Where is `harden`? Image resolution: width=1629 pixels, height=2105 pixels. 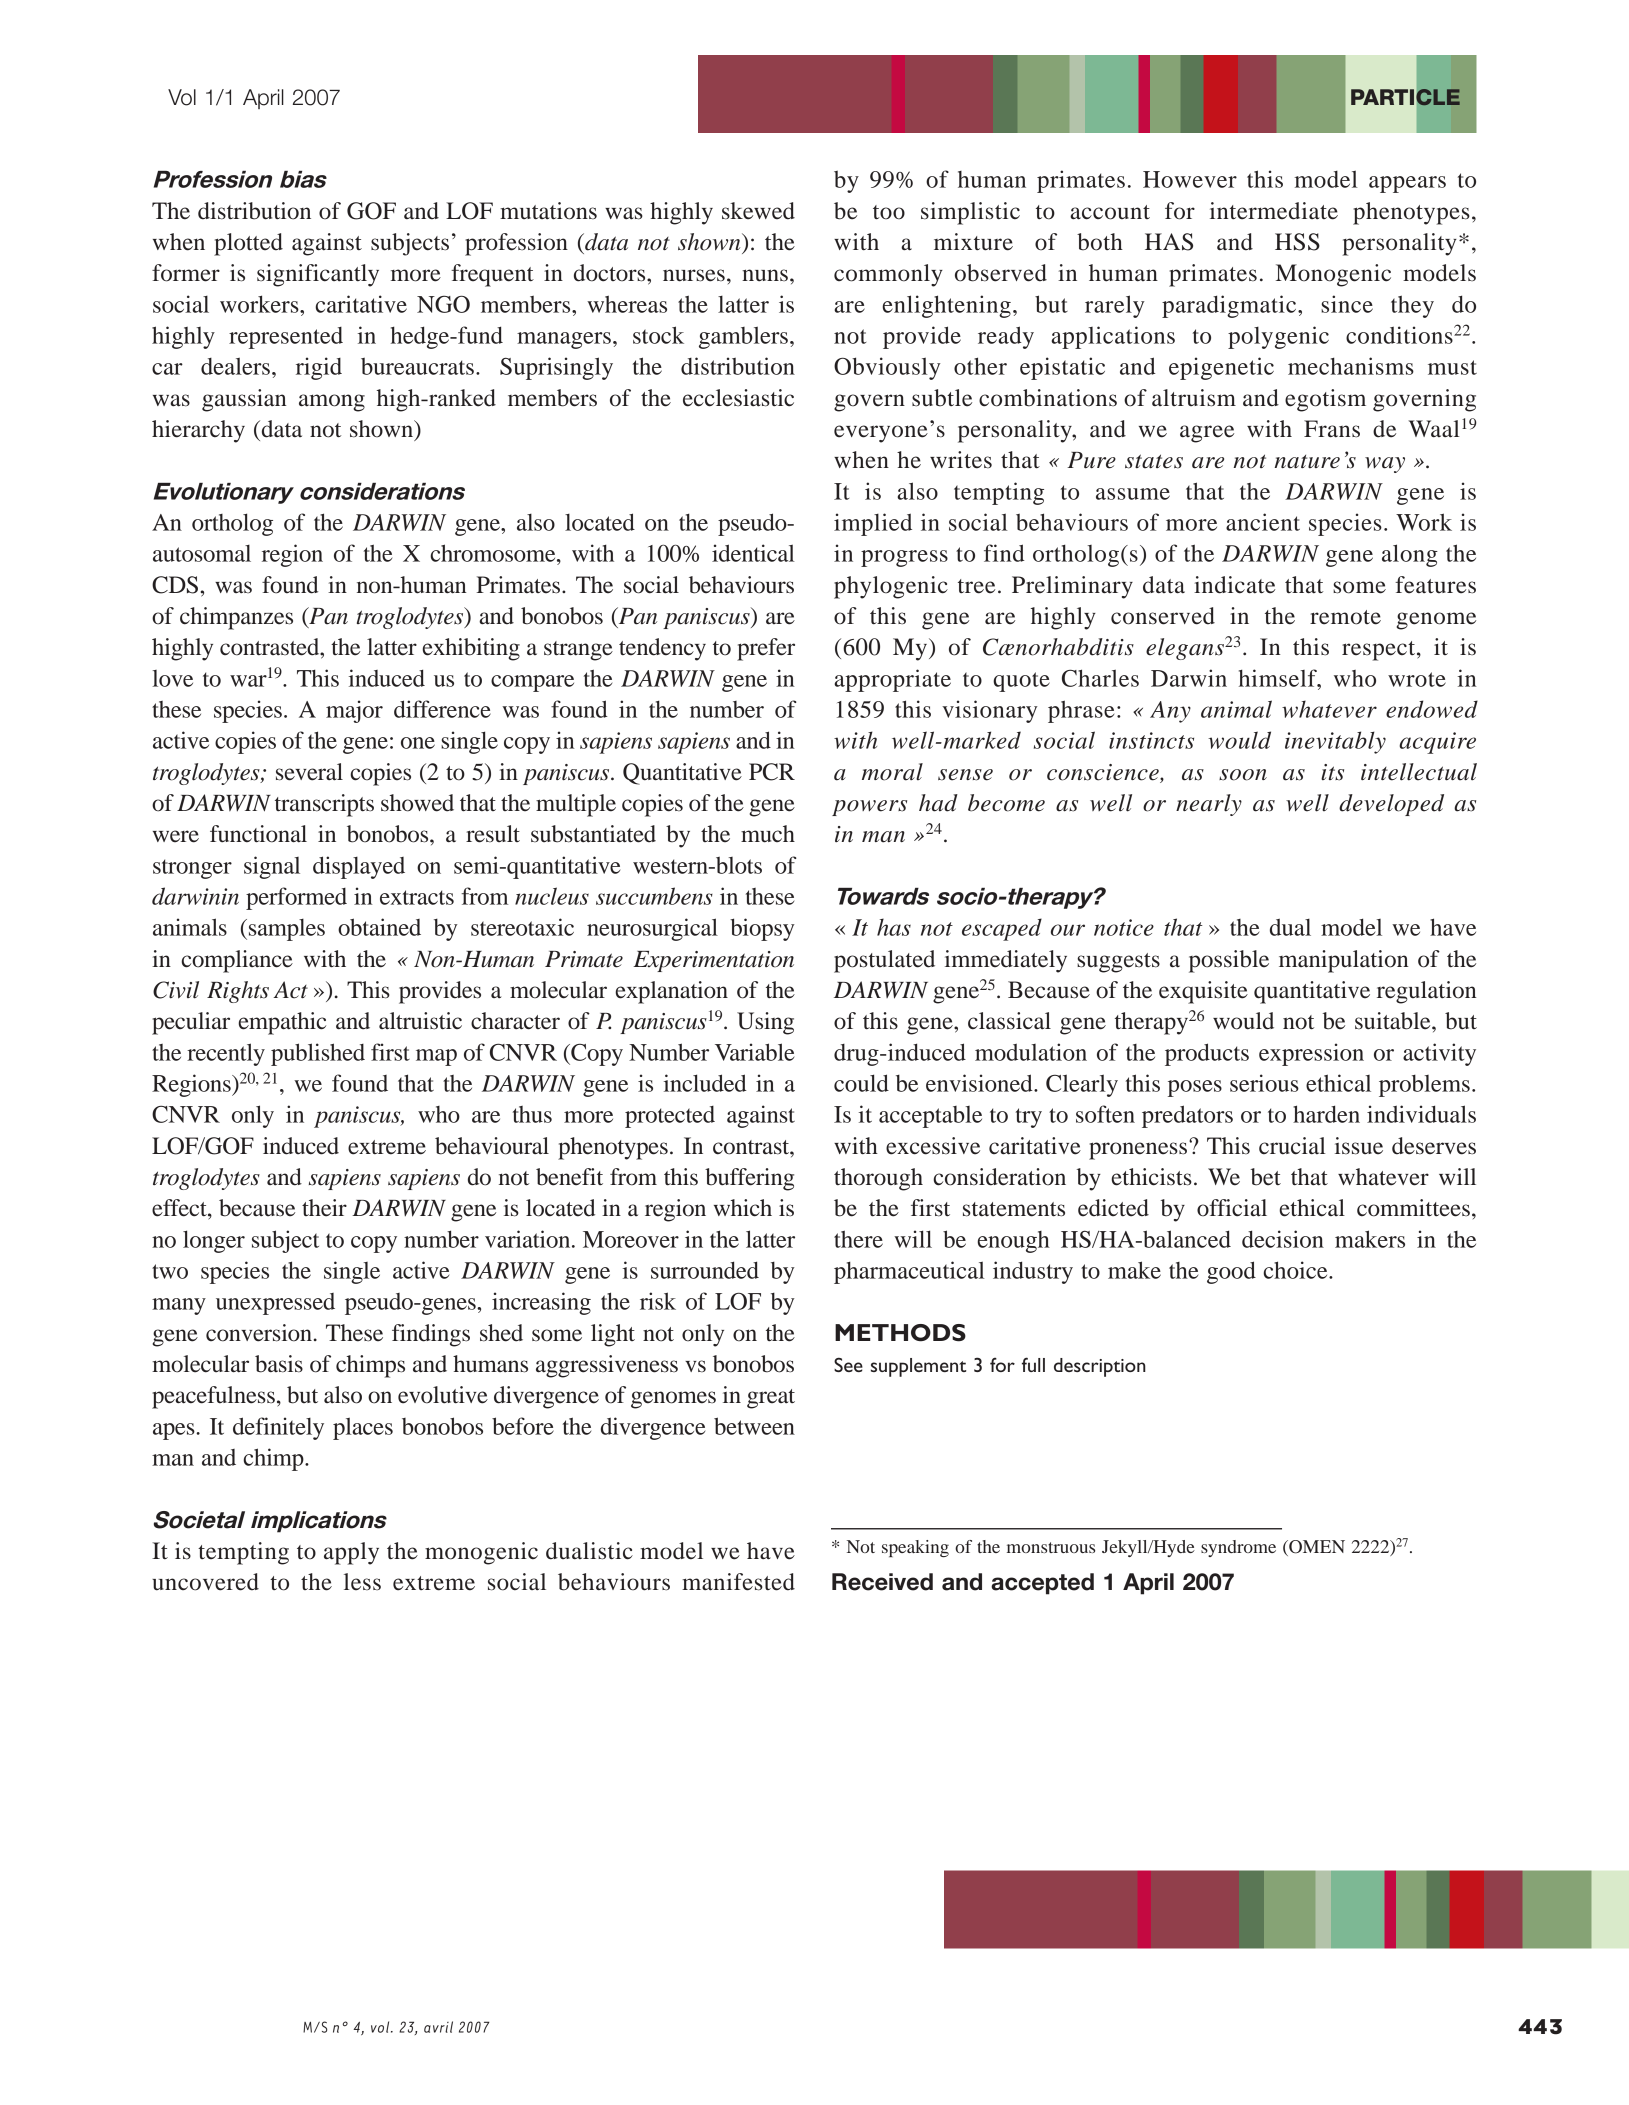
harden is located at coordinates (1326, 1114).
